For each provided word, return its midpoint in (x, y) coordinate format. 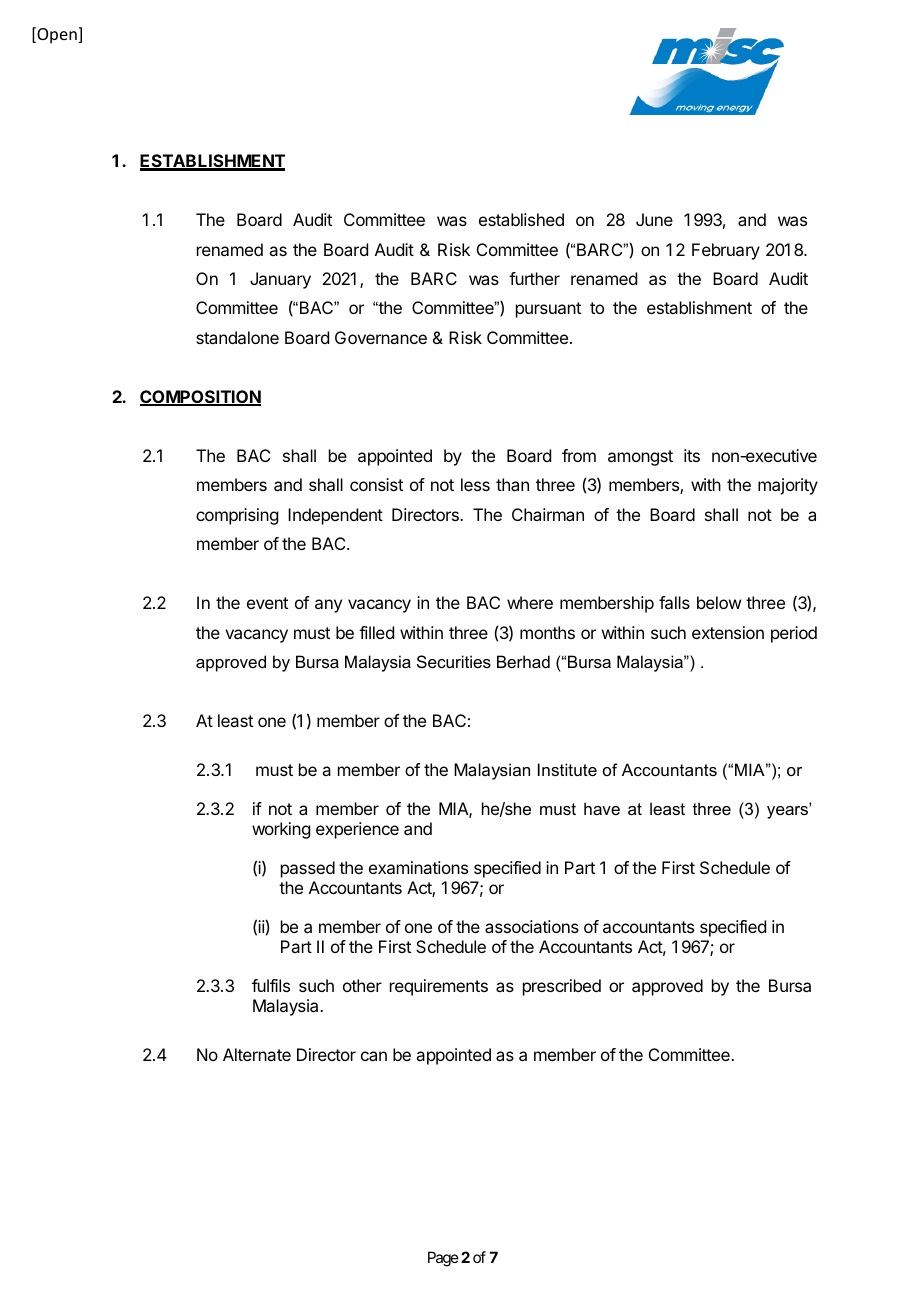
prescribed (562, 987)
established (521, 219)
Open (56, 35)
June (654, 219)
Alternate (257, 1054)
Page (443, 1259)
